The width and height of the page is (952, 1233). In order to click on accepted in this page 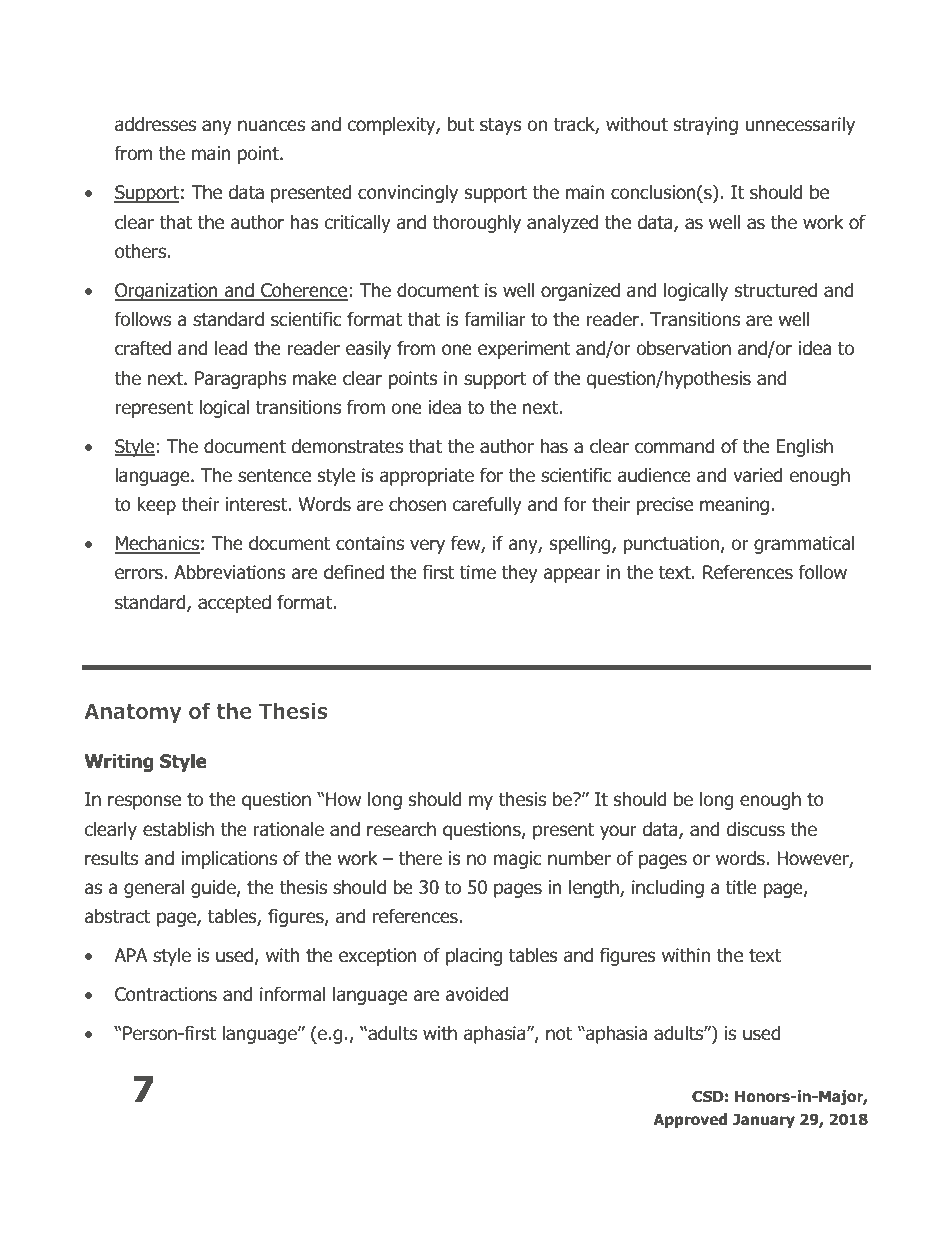, I will do `click(234, 604)`.
